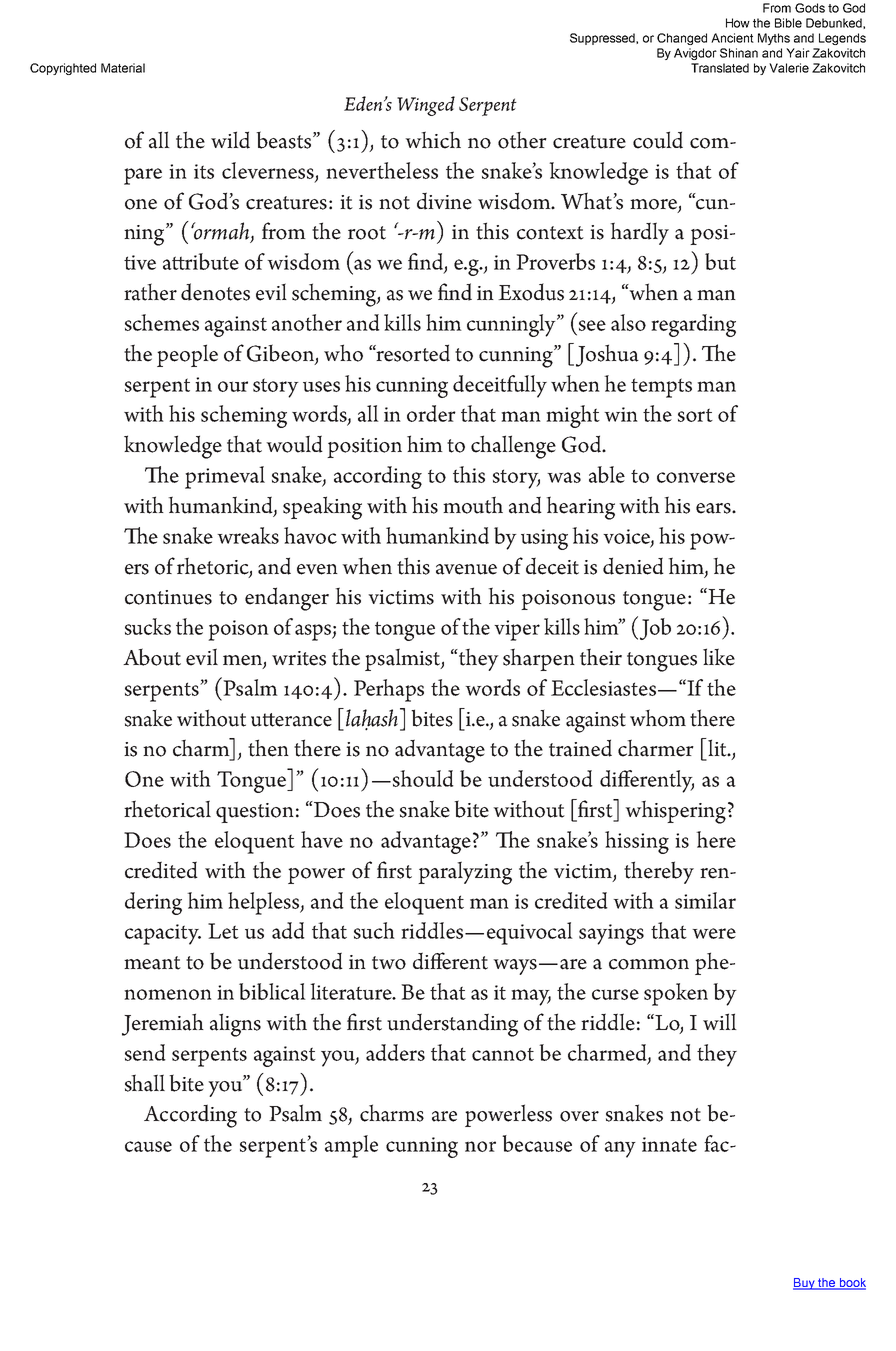 This screenshot has width=896, height=1351. Describe the element at coordinates (517, 630) in the screenshot. I see `viper` at that location.
